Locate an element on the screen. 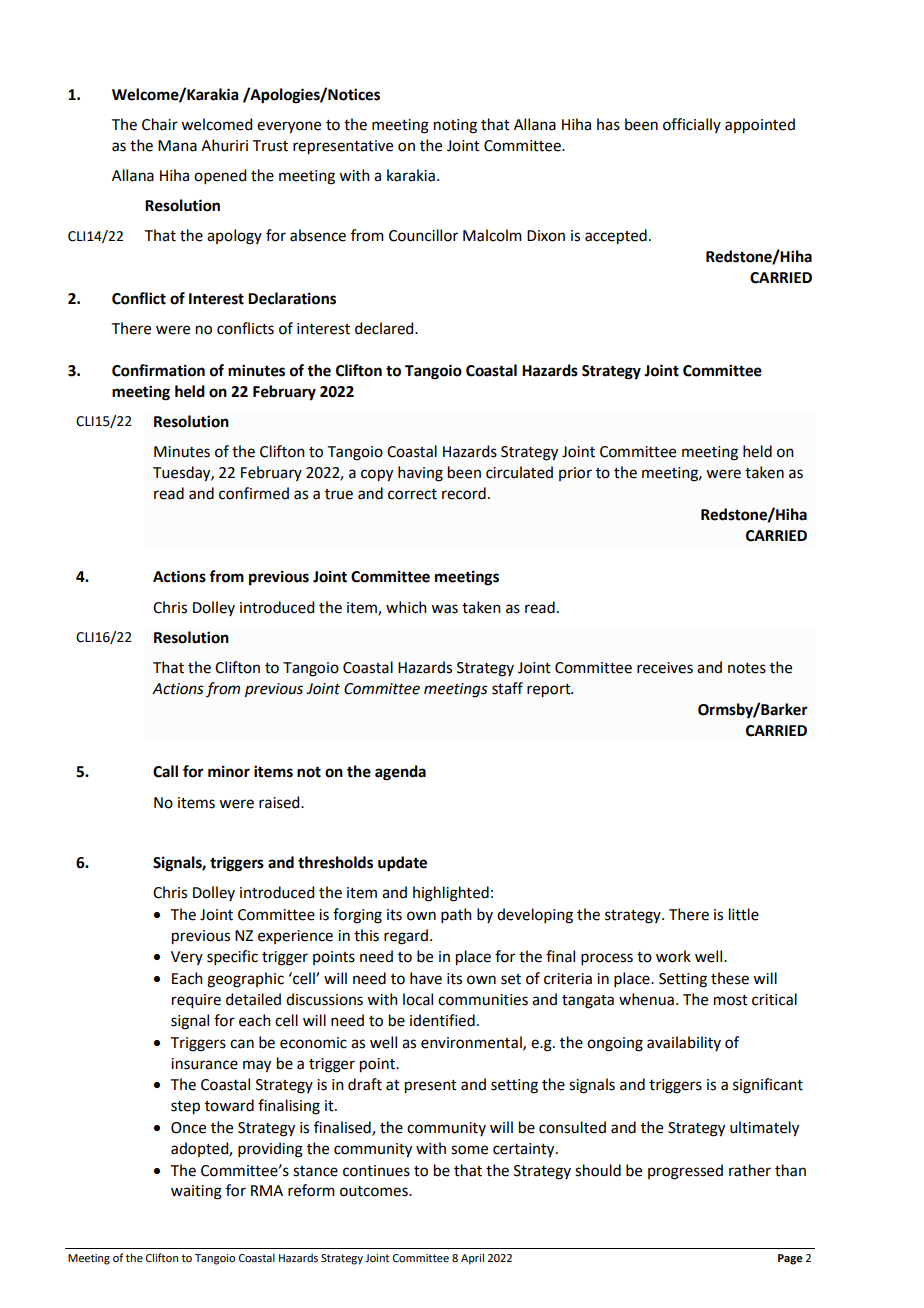 The height and width of the screenshot is (1308, 924). noting is located at coordinates (455, 126).
